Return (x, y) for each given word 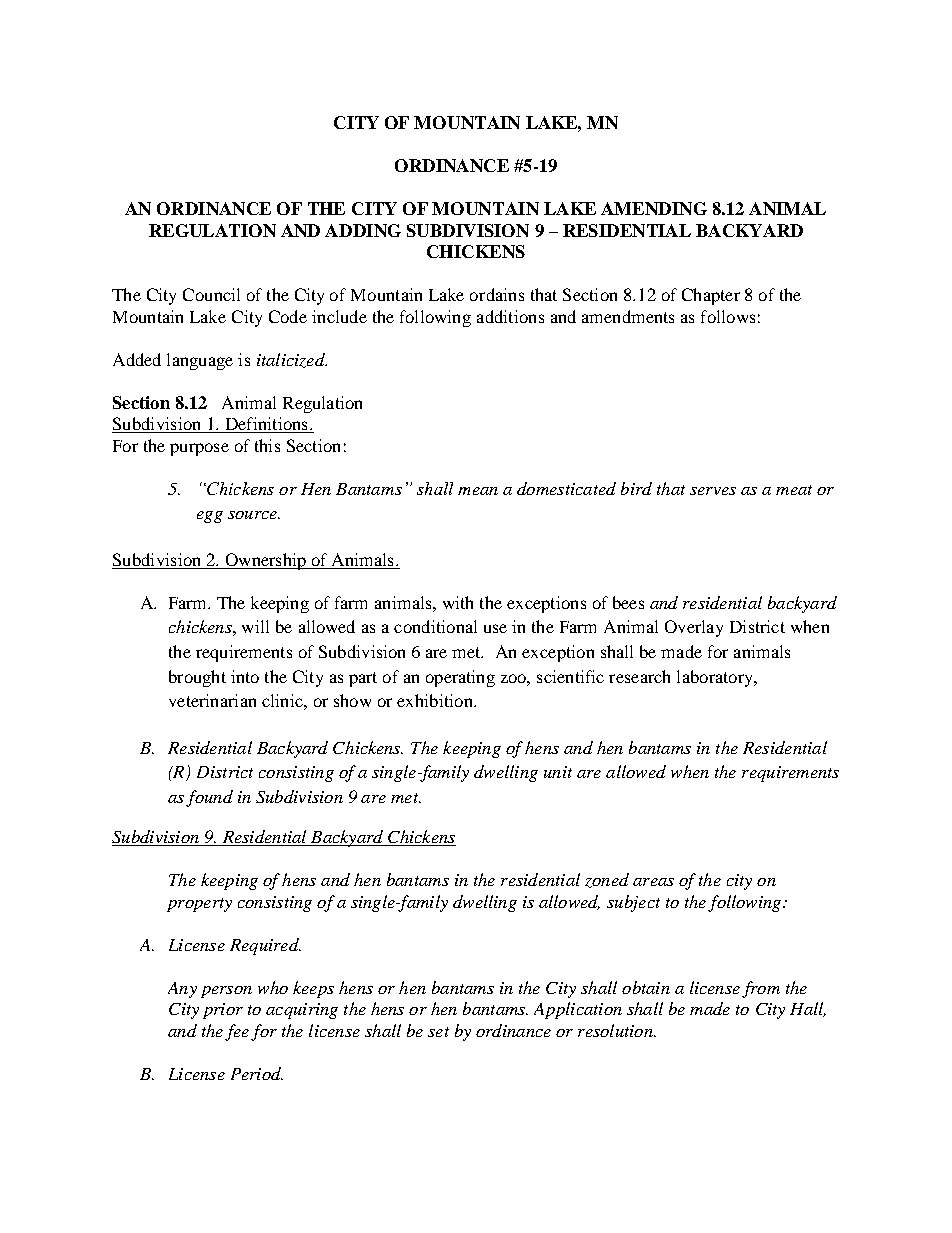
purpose (199, 449)
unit (558, 772)
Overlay (694, 628)
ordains (497, 294)
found (209, 798)
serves (713, 491)
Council (211, 294)
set (438, 1032)
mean (478, 491)
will (255, 626)
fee (237, 1032)
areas (653, 882)
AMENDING (654, 208)
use (495, 628)
